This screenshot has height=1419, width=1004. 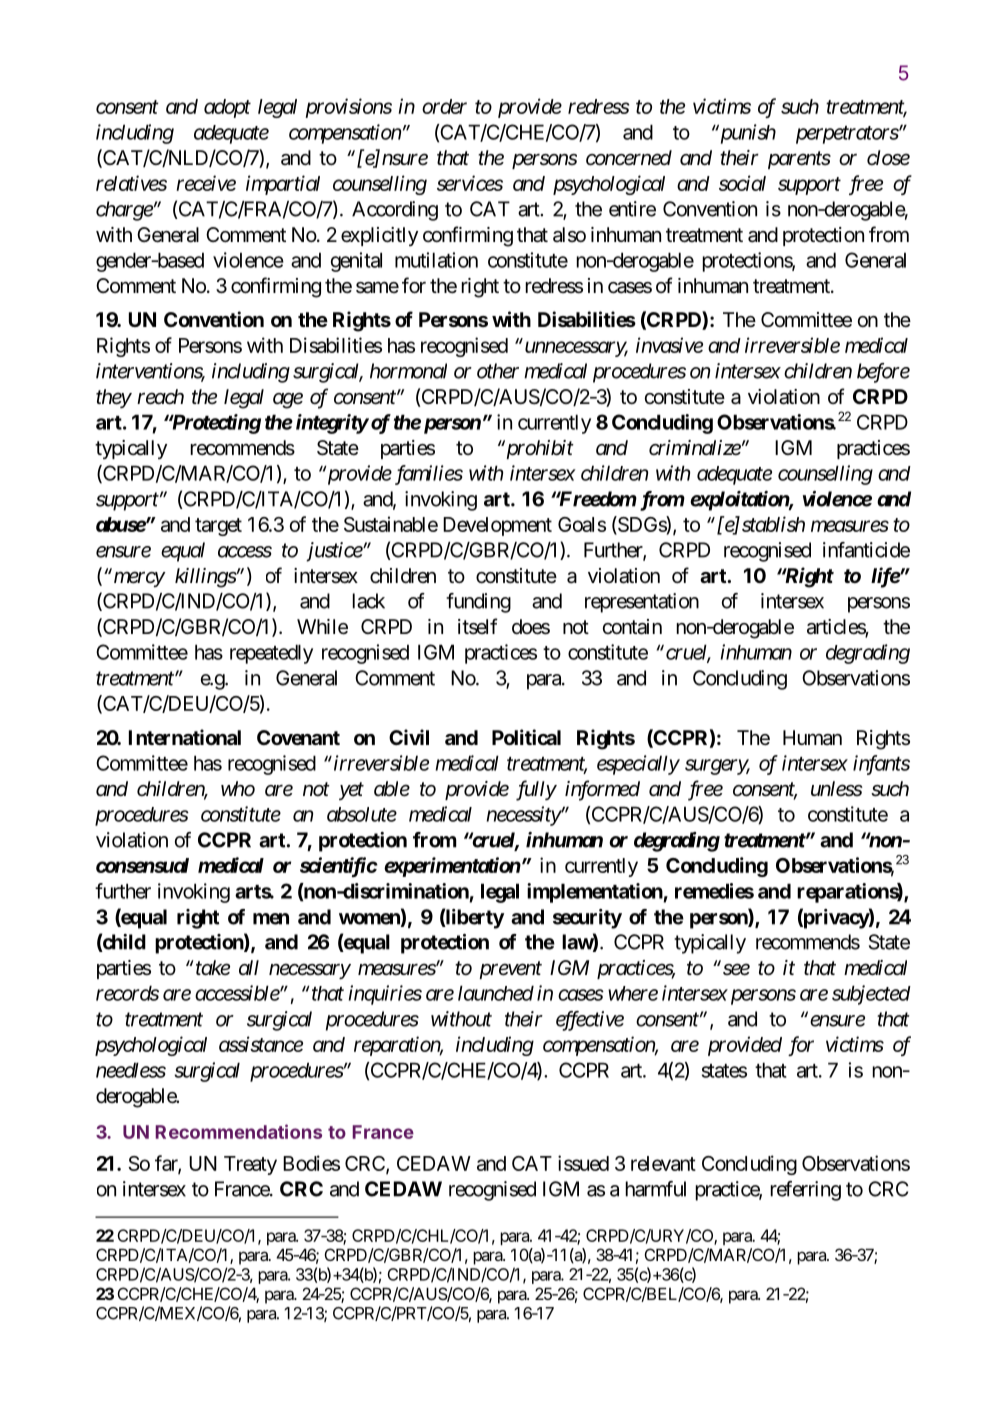 What do you see at coordinates (871, 995) in the screenshot?
I see `subjected` at bounding box center [871, 995].
